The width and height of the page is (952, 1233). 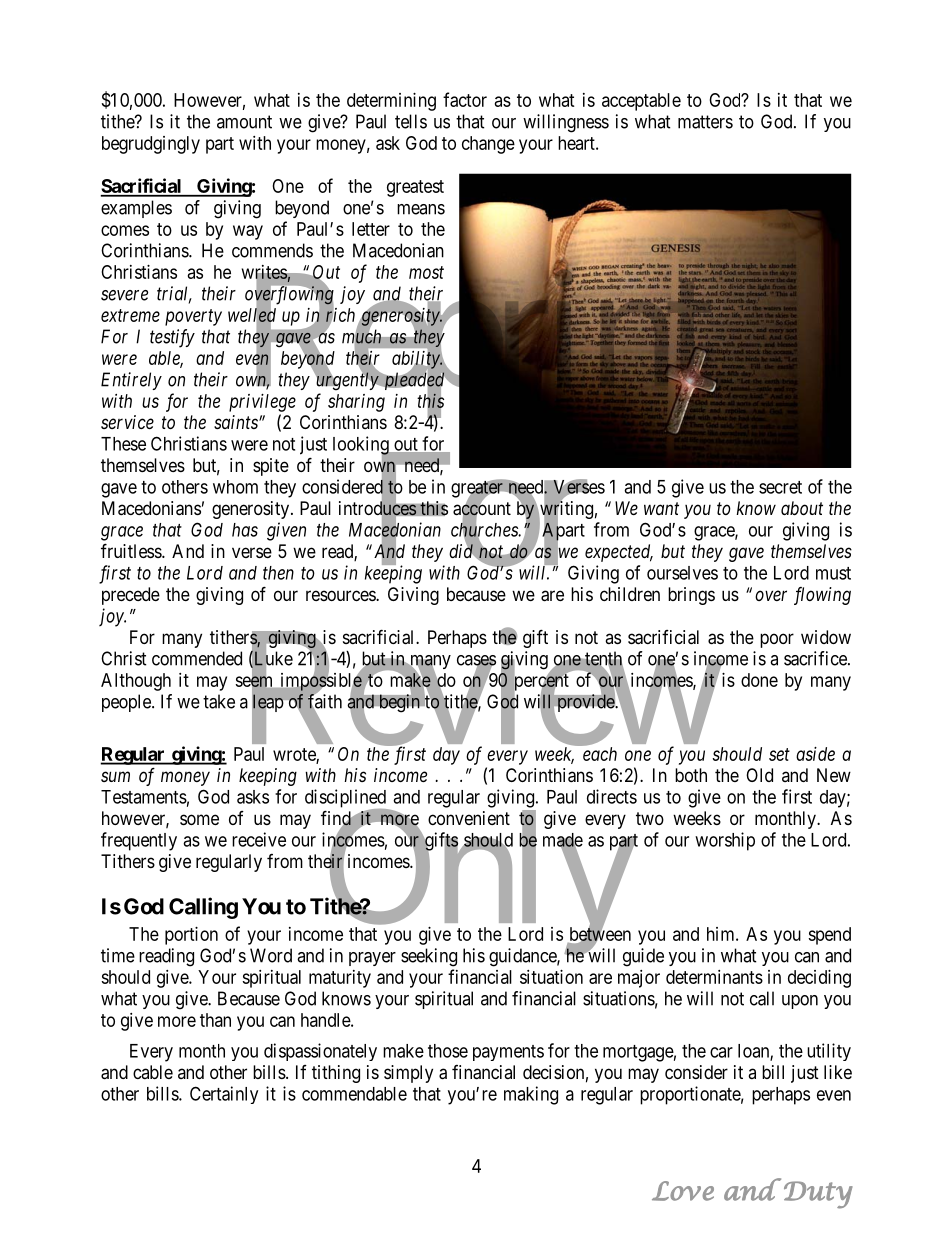 What do you see at coordinates (777, 640) in the page?
I see `poor` at bounding box center [777, 640].
